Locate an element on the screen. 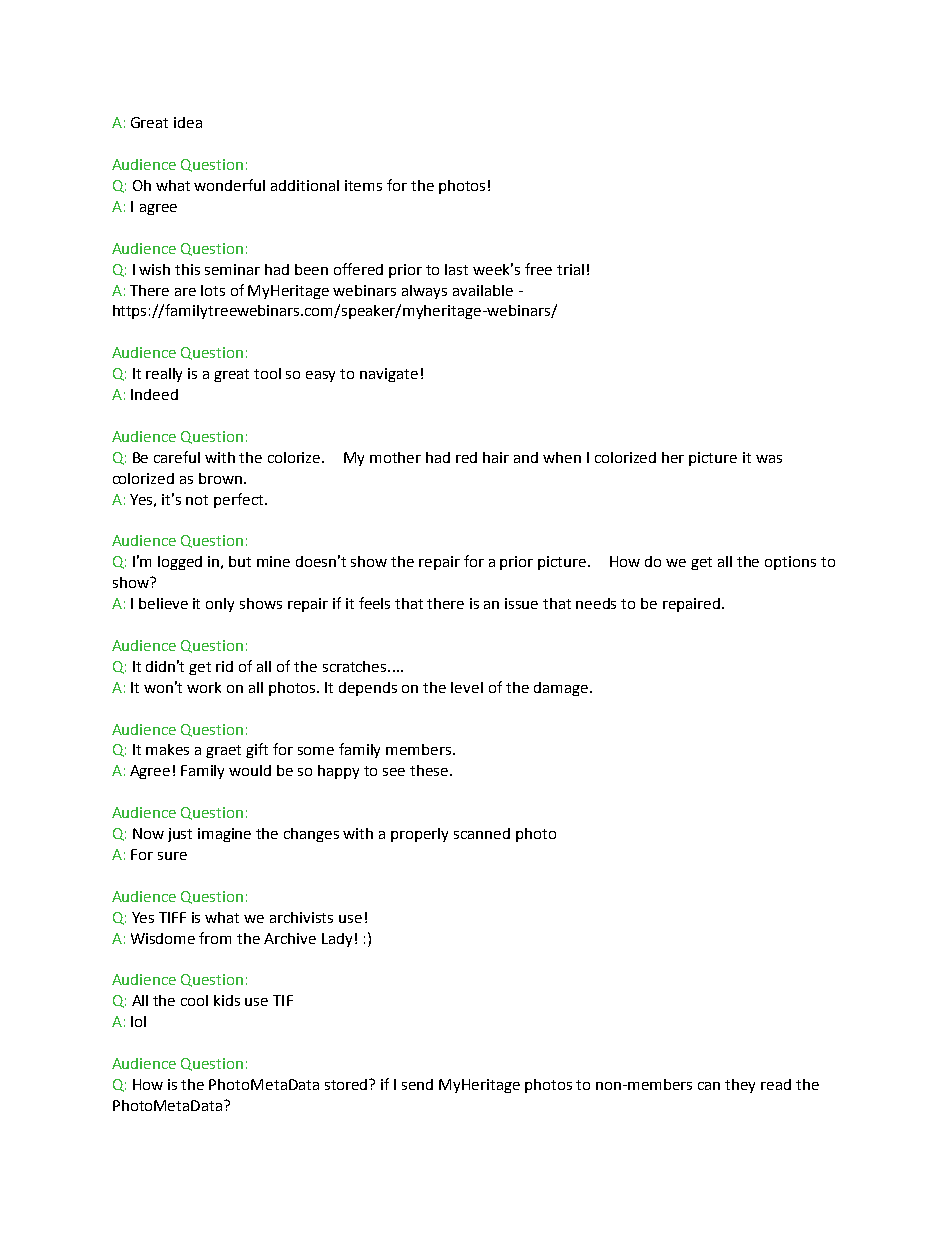 Image resolution: width=952 pixels, height=1233 pixels. imagine is located at coordinates (224, 835).
